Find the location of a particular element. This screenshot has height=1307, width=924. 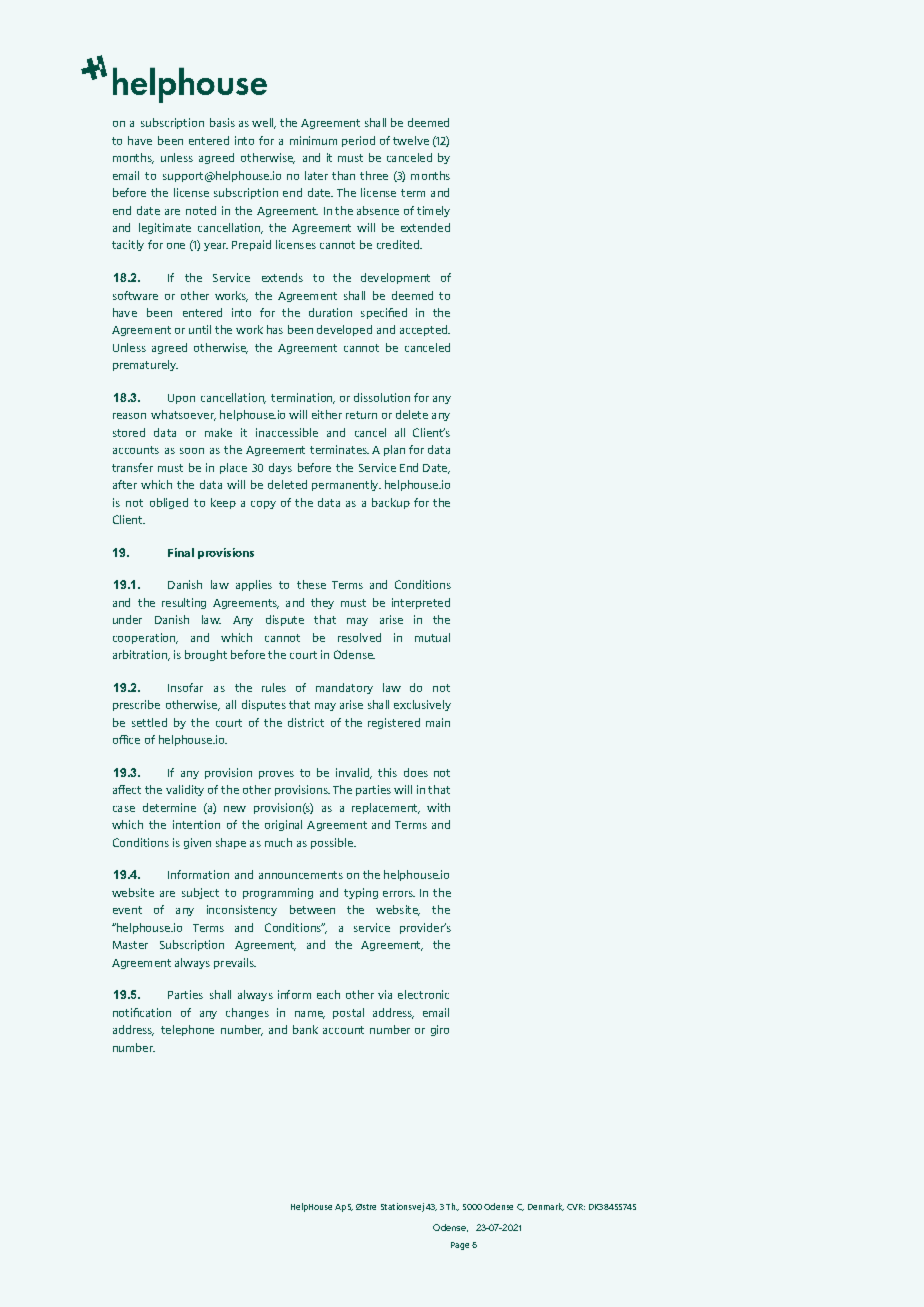

possible is located at coordinates (333, 843).
